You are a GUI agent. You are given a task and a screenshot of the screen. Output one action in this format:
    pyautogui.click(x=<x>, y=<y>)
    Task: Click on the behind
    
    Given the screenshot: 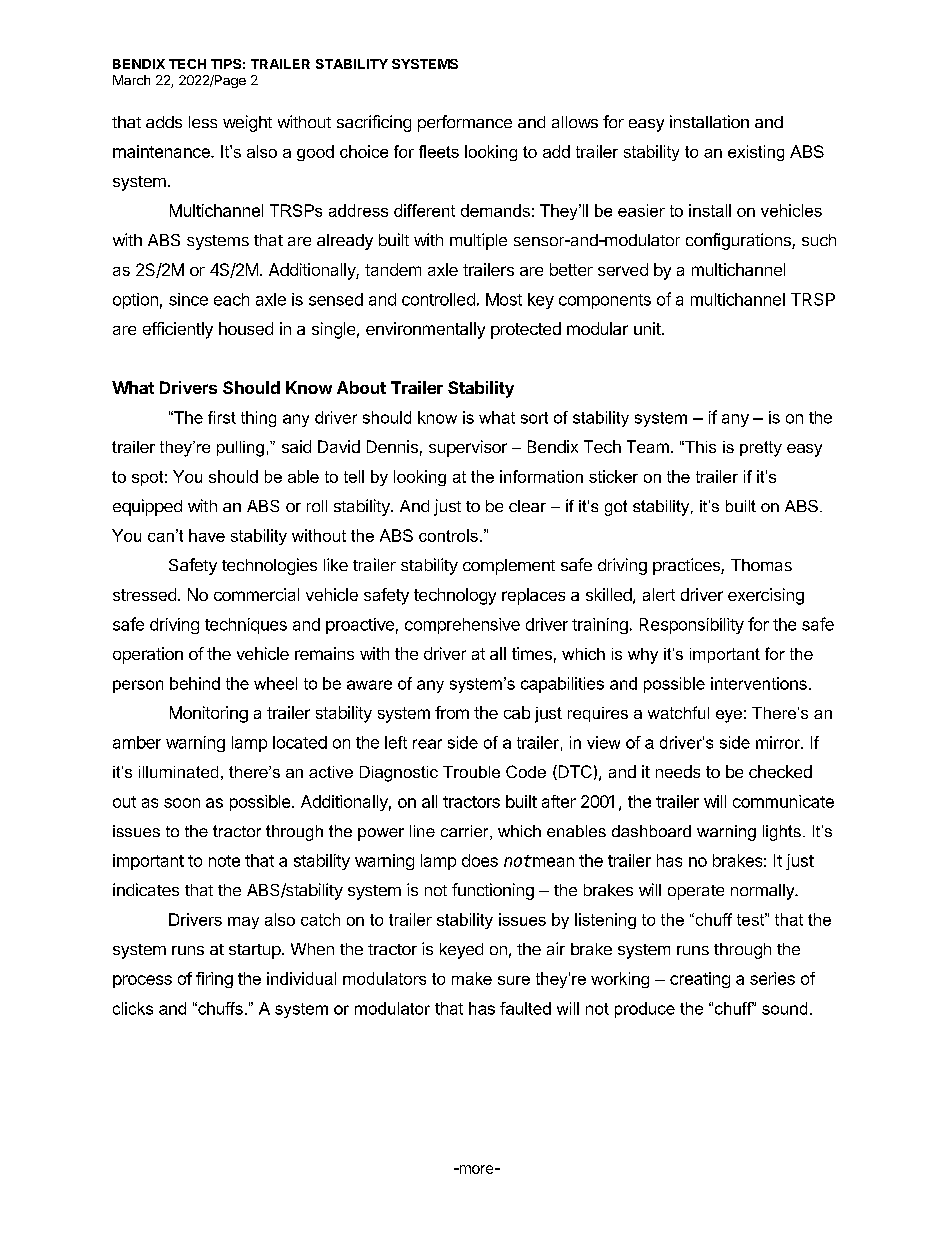 What is the action you would take?
    pyautogui.click(x=195, y=683)
